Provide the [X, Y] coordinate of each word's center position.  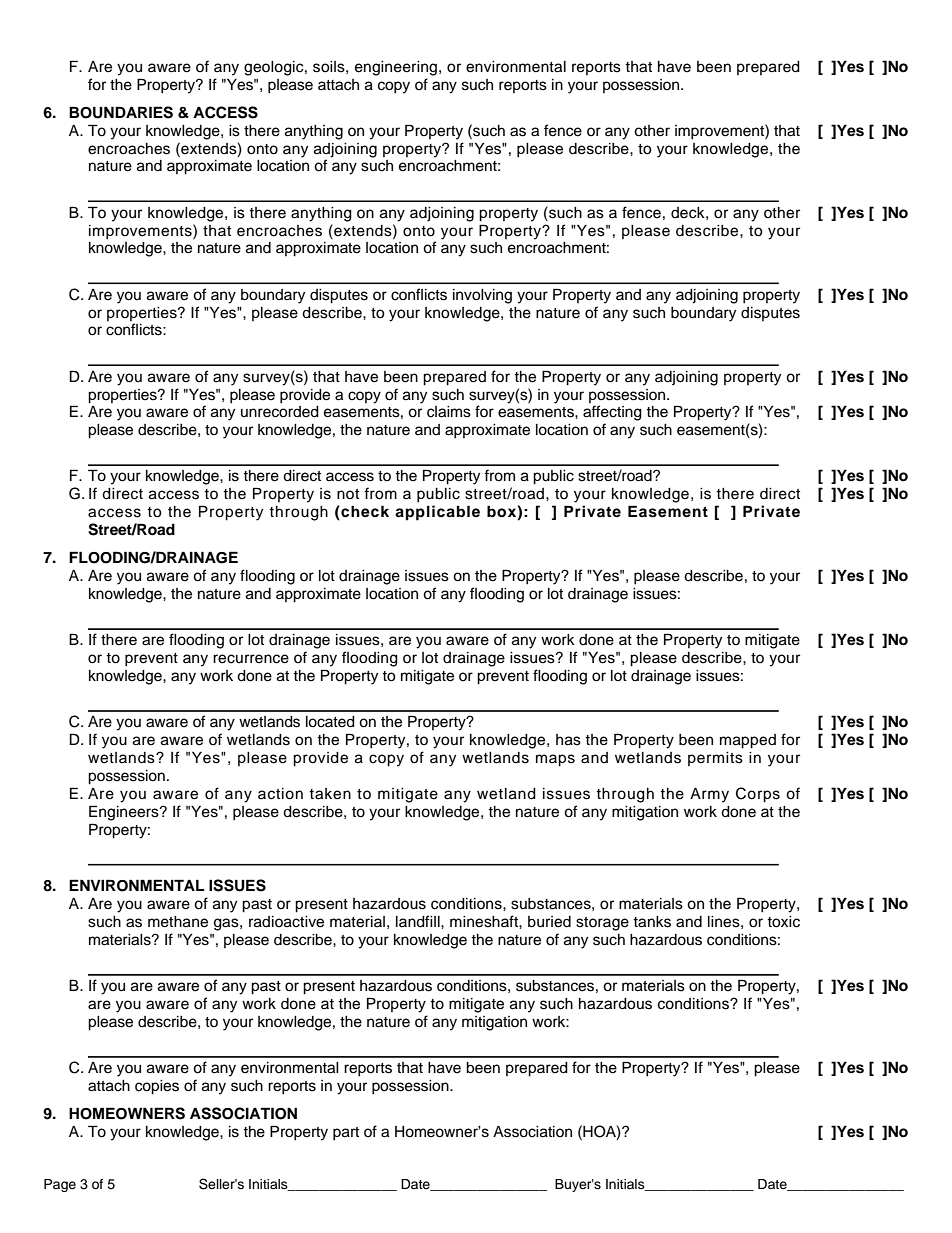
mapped [748, 741]
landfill [419, 921]
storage [602, 924]
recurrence [251, 659]
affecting [612, 413]
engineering [396, 68]
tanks [652, 922]
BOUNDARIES [121, 112]
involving [482, 296]
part [346, 1134]
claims [449, 412]
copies [157, 1087]
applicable [437, 513]
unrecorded [280, 412]
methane [178, 922]
